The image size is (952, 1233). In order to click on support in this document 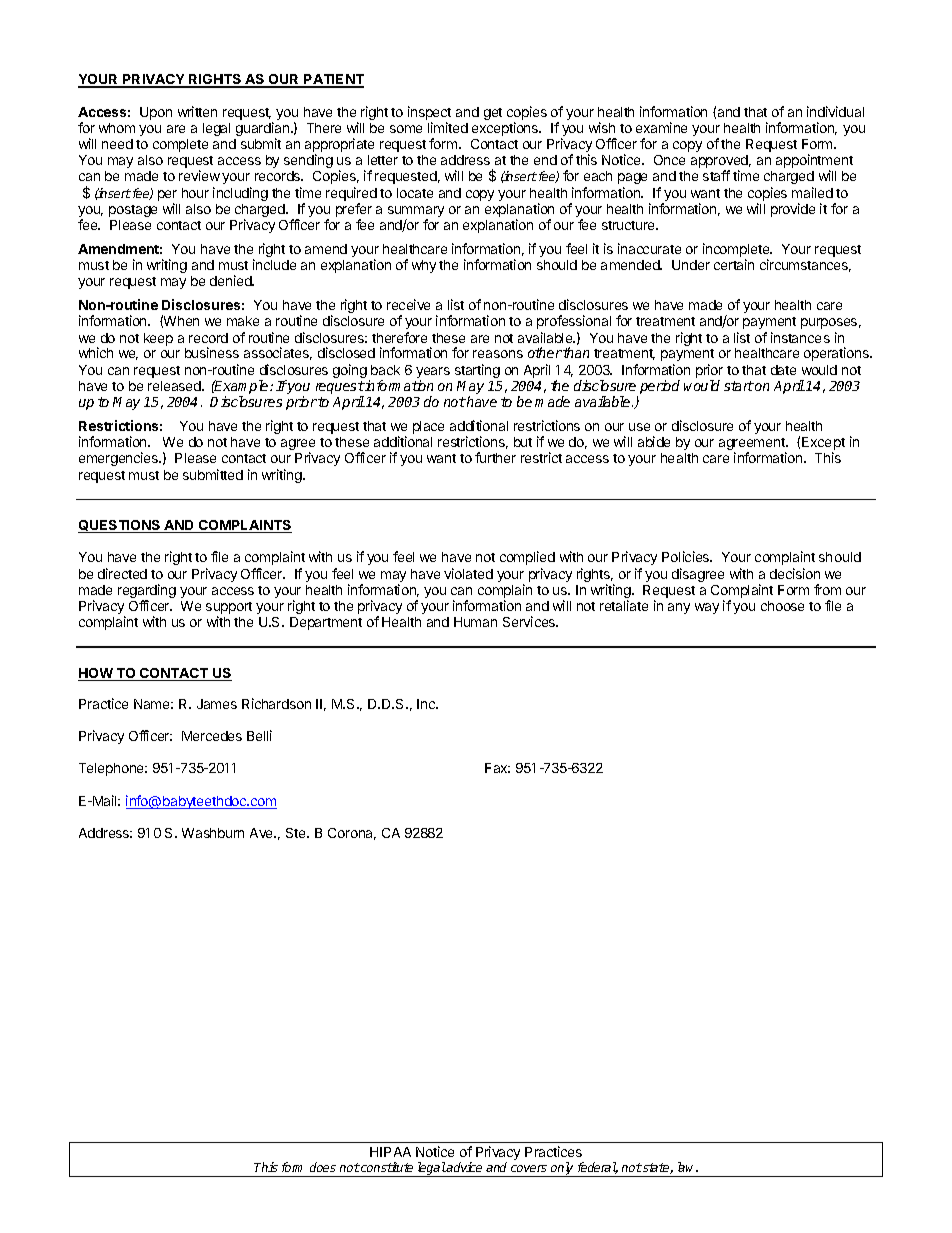, I will do `click(229, 609)`.
